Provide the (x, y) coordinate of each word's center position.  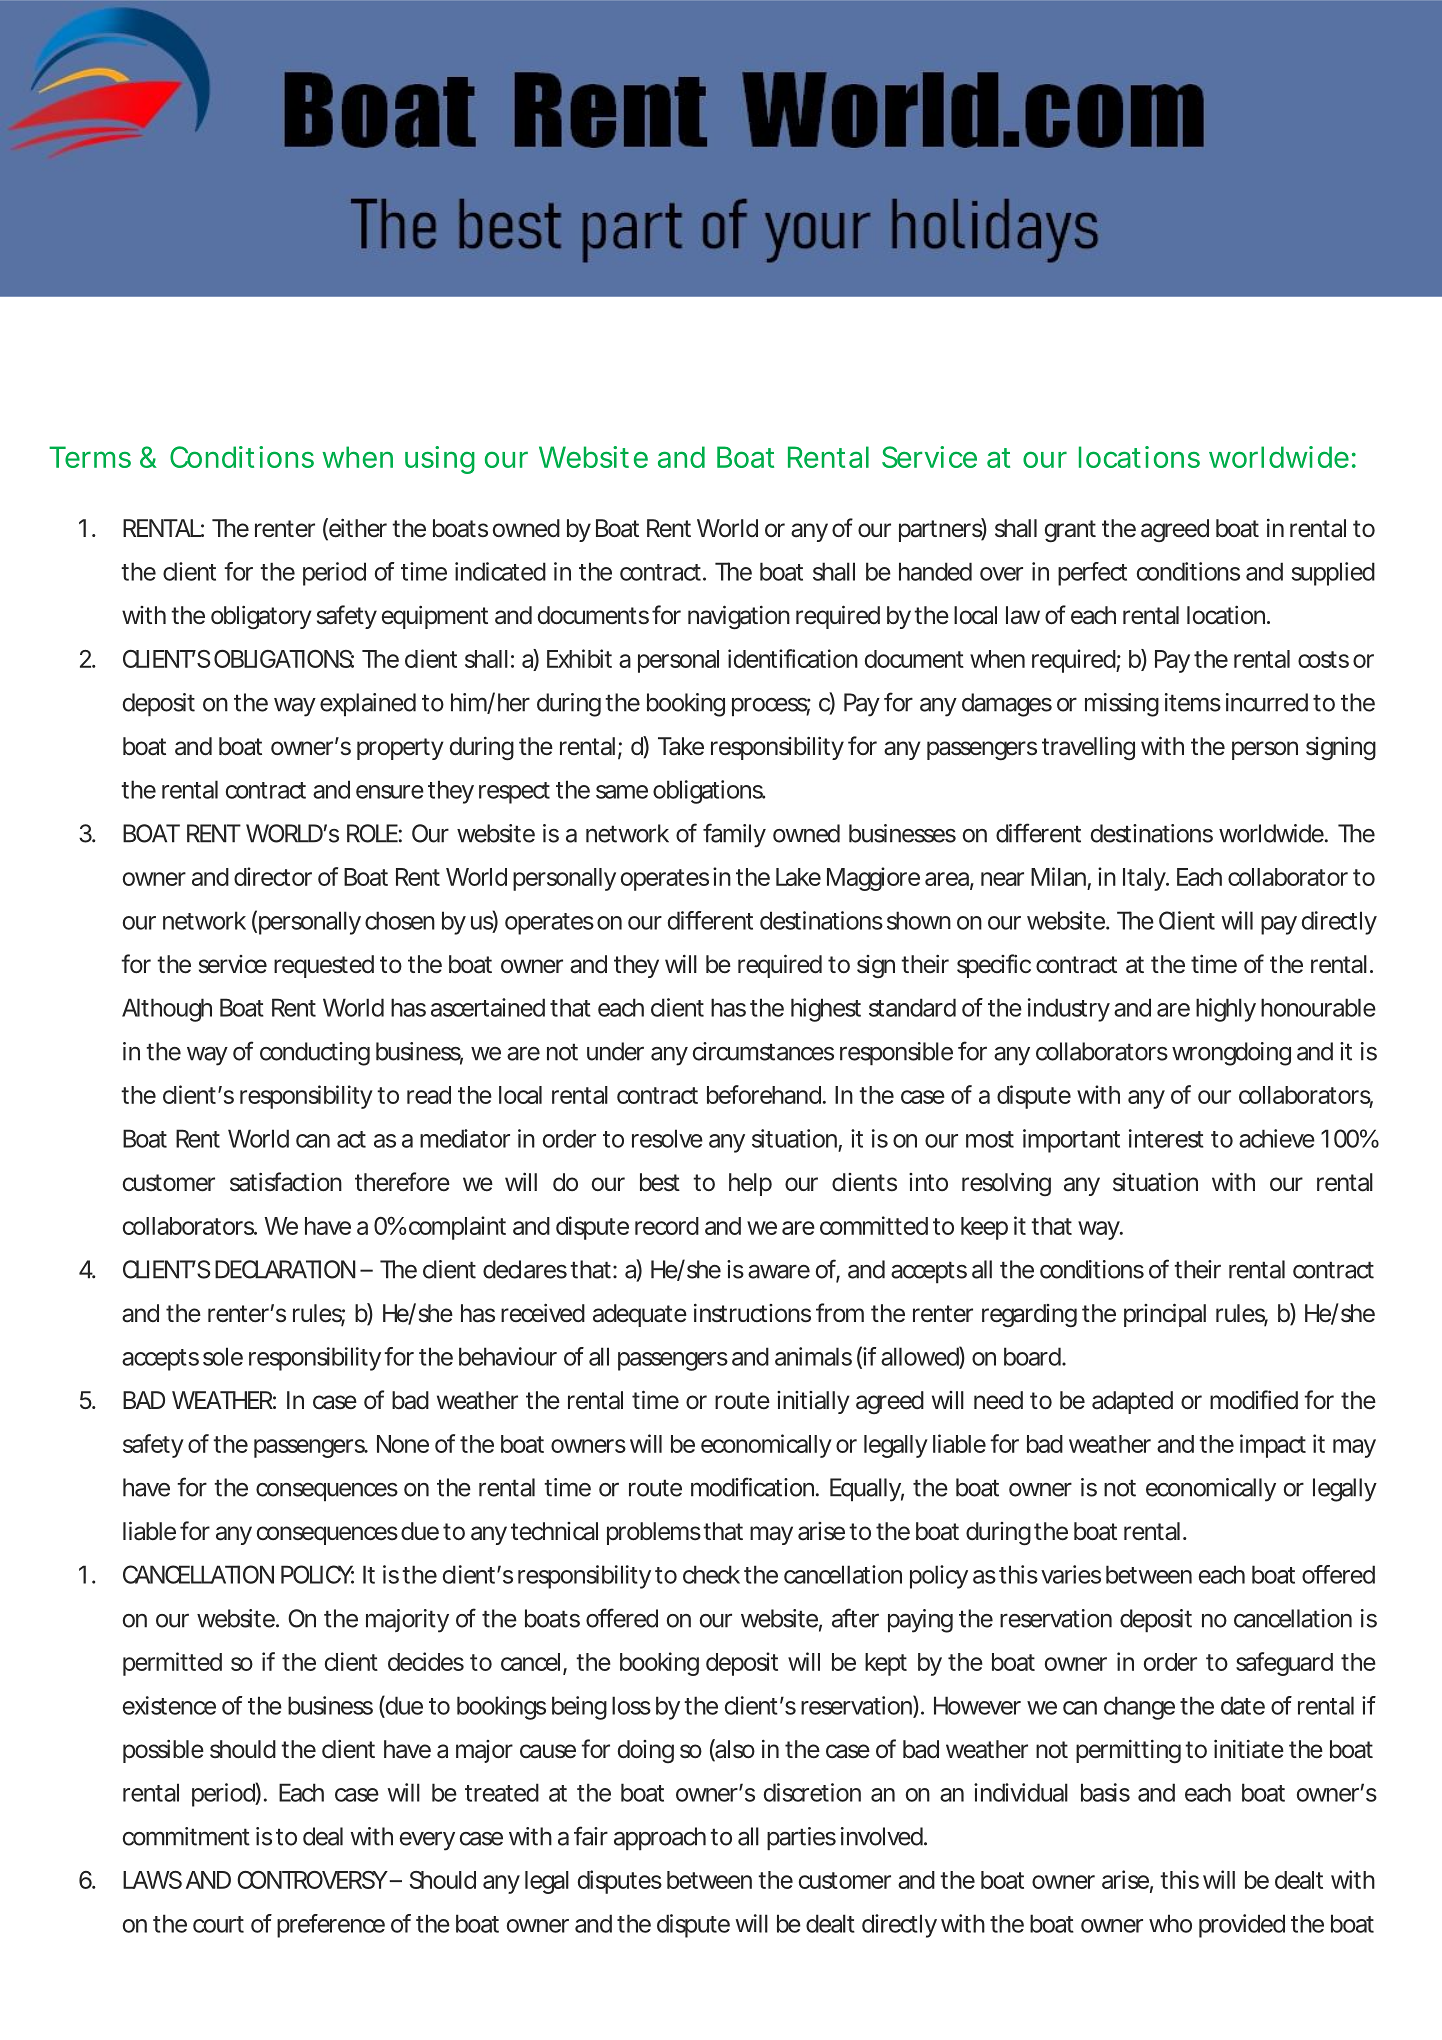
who (1170, 1923)
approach (660, 1839)
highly (1226, 1010)
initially (813, 1402)
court (218, 1924)
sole (223, 1356)
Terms (90, 457)
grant (1070, 531)
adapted (1132, 1402)
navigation (739, 617)
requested (324, 966)
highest (826, 1010)
